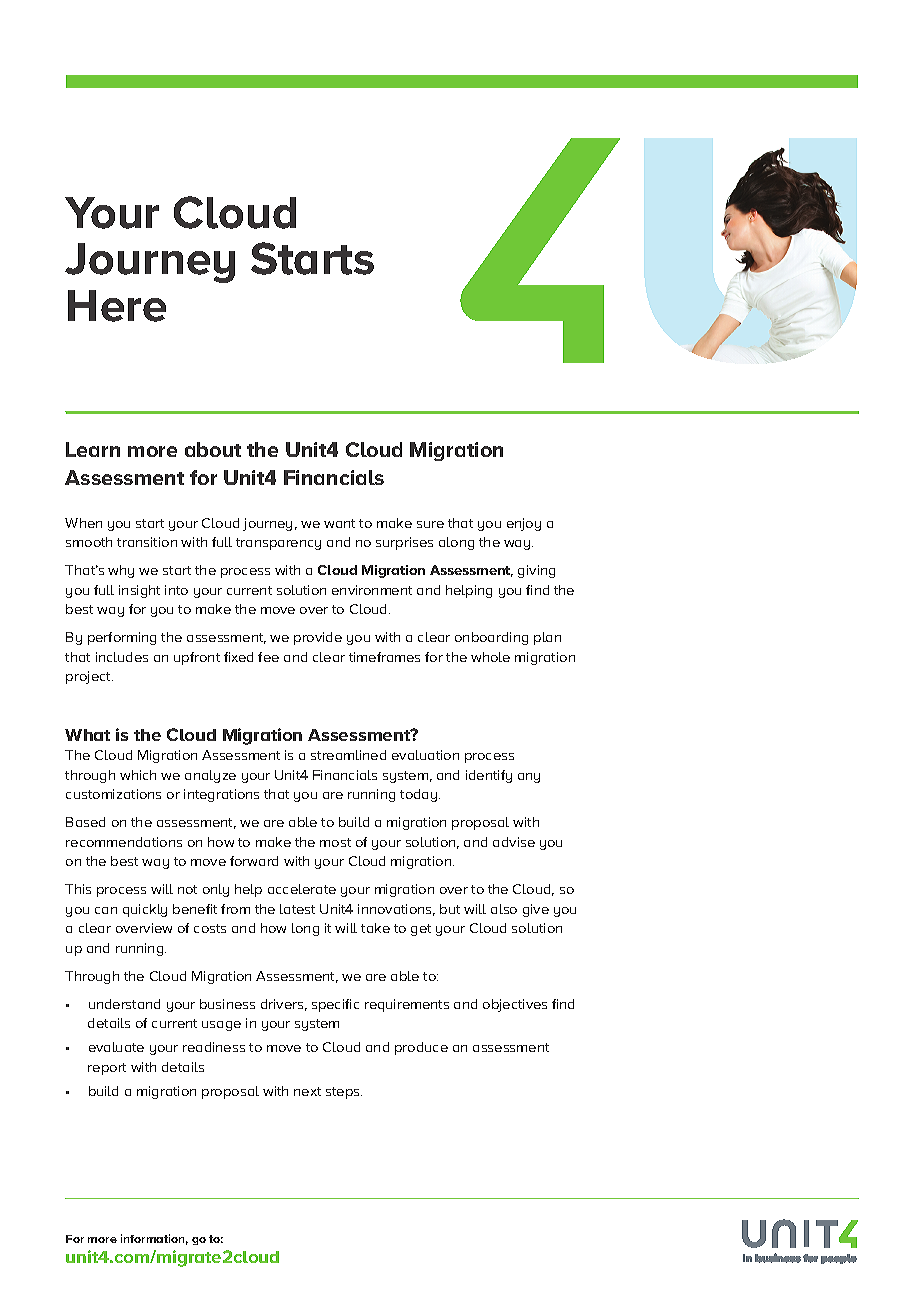  What do you see at coordinates (524, 524) in the image?
I see `enjoy` at bounding box center [524, 524].
